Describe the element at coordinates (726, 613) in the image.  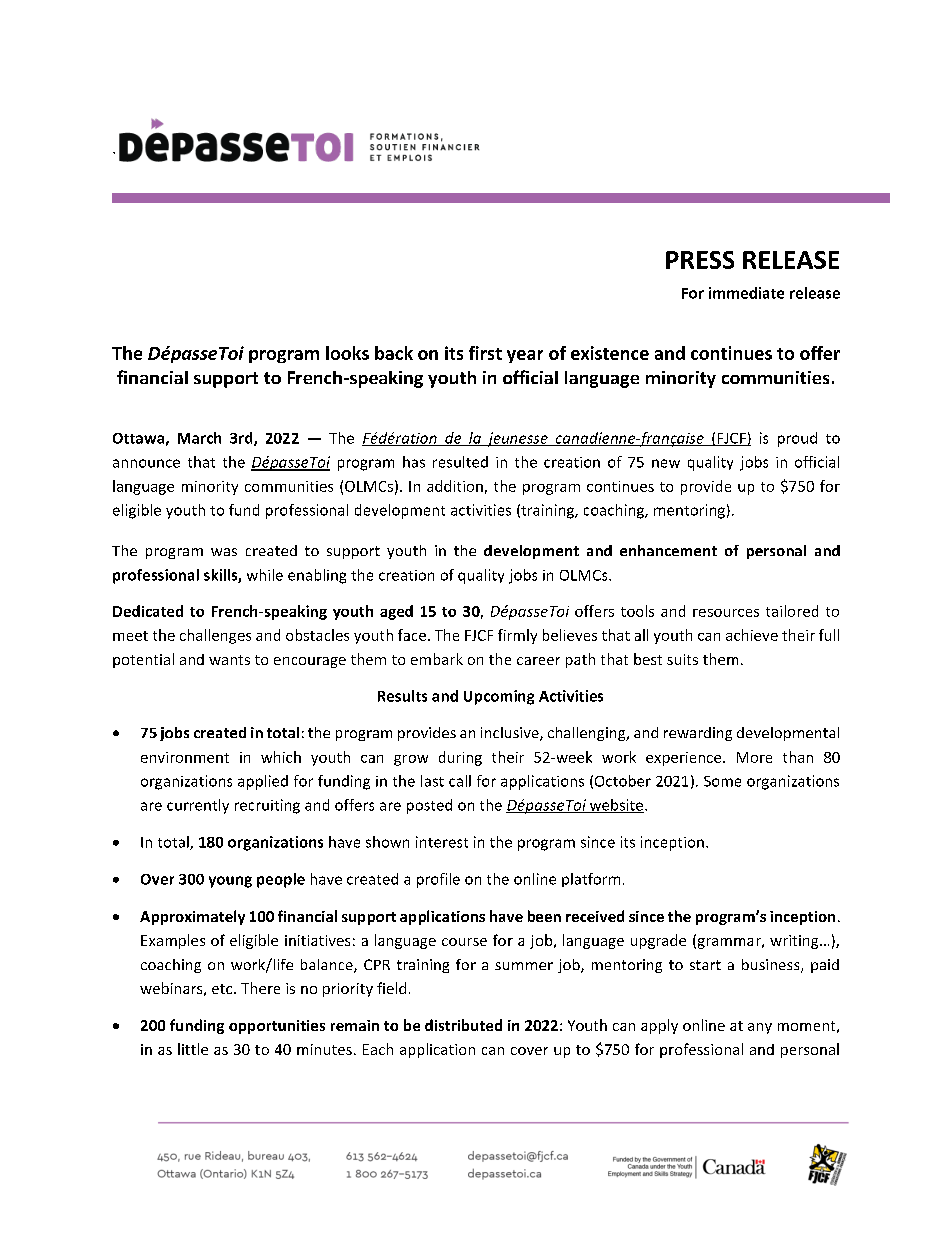
I see `resources` at that location.
